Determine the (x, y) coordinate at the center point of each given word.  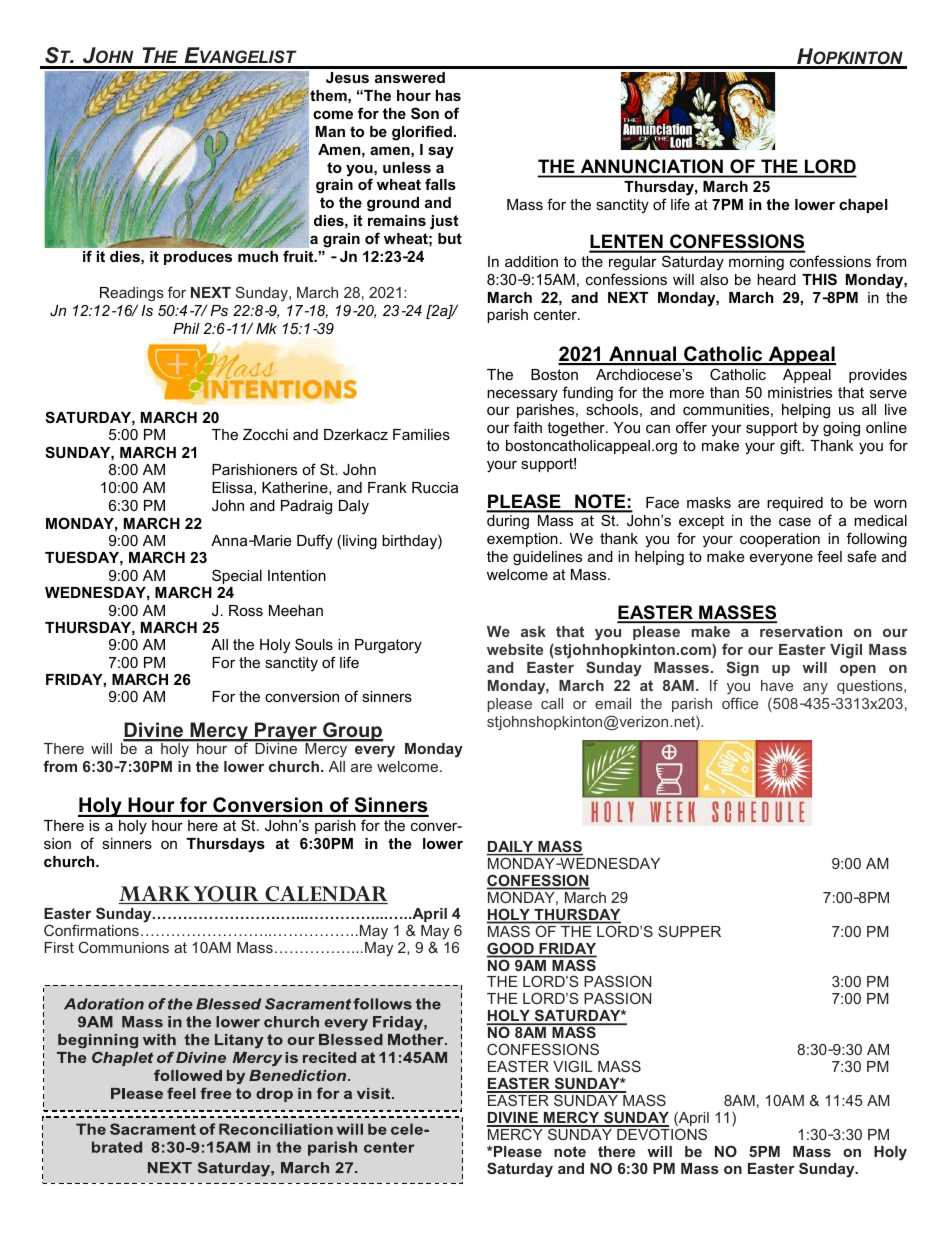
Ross (246, 610)
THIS (819, 279)
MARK (155, 895)
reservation (801, 631)
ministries (800, 392)
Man (330, 131)
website (515, 649)
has (448, 95)
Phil (186, 328)
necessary (522, 395)
